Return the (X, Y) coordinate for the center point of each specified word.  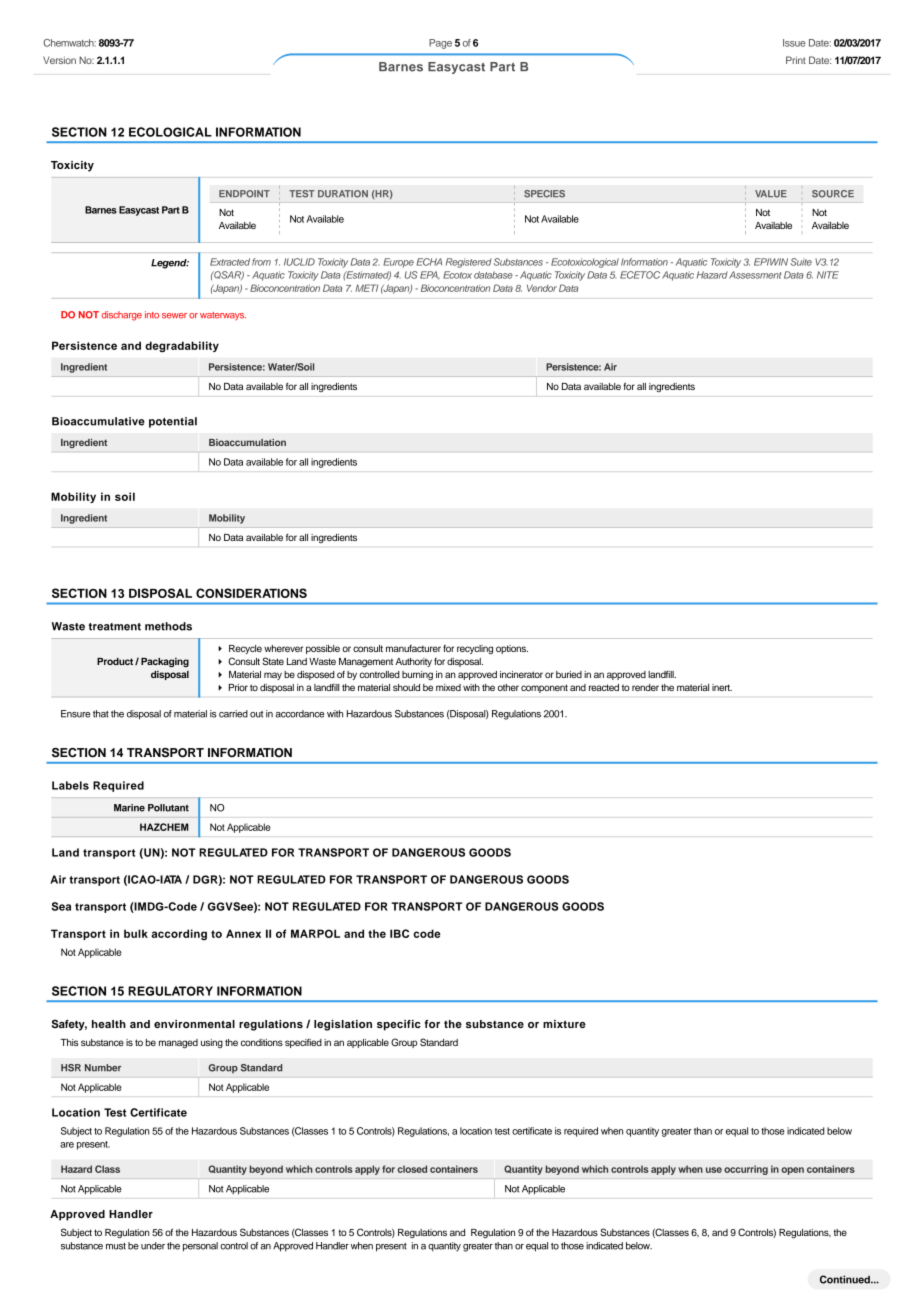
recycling (475, 649)
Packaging (165, 662)
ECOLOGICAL (170, 132)
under (153, 1246)
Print (796, 60)
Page (440, 44)
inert (722, 687)
